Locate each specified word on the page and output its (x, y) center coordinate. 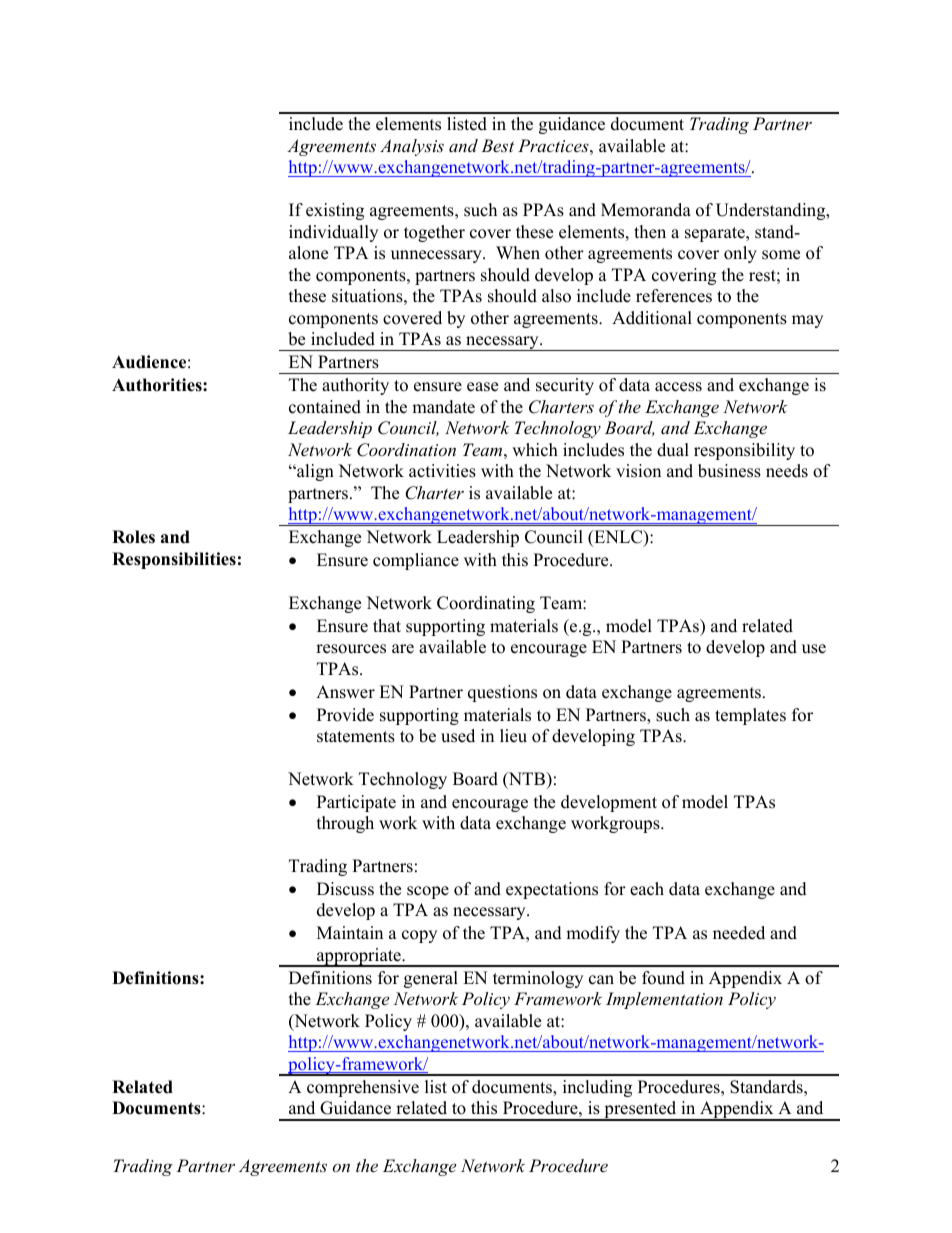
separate (716, 234)
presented (640, 1111)
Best (497, 145)
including (597, 1088)
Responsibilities (174, 560)
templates (750, 716)
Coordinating (486, 604)
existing (335, 211)
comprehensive (363, 1088)
